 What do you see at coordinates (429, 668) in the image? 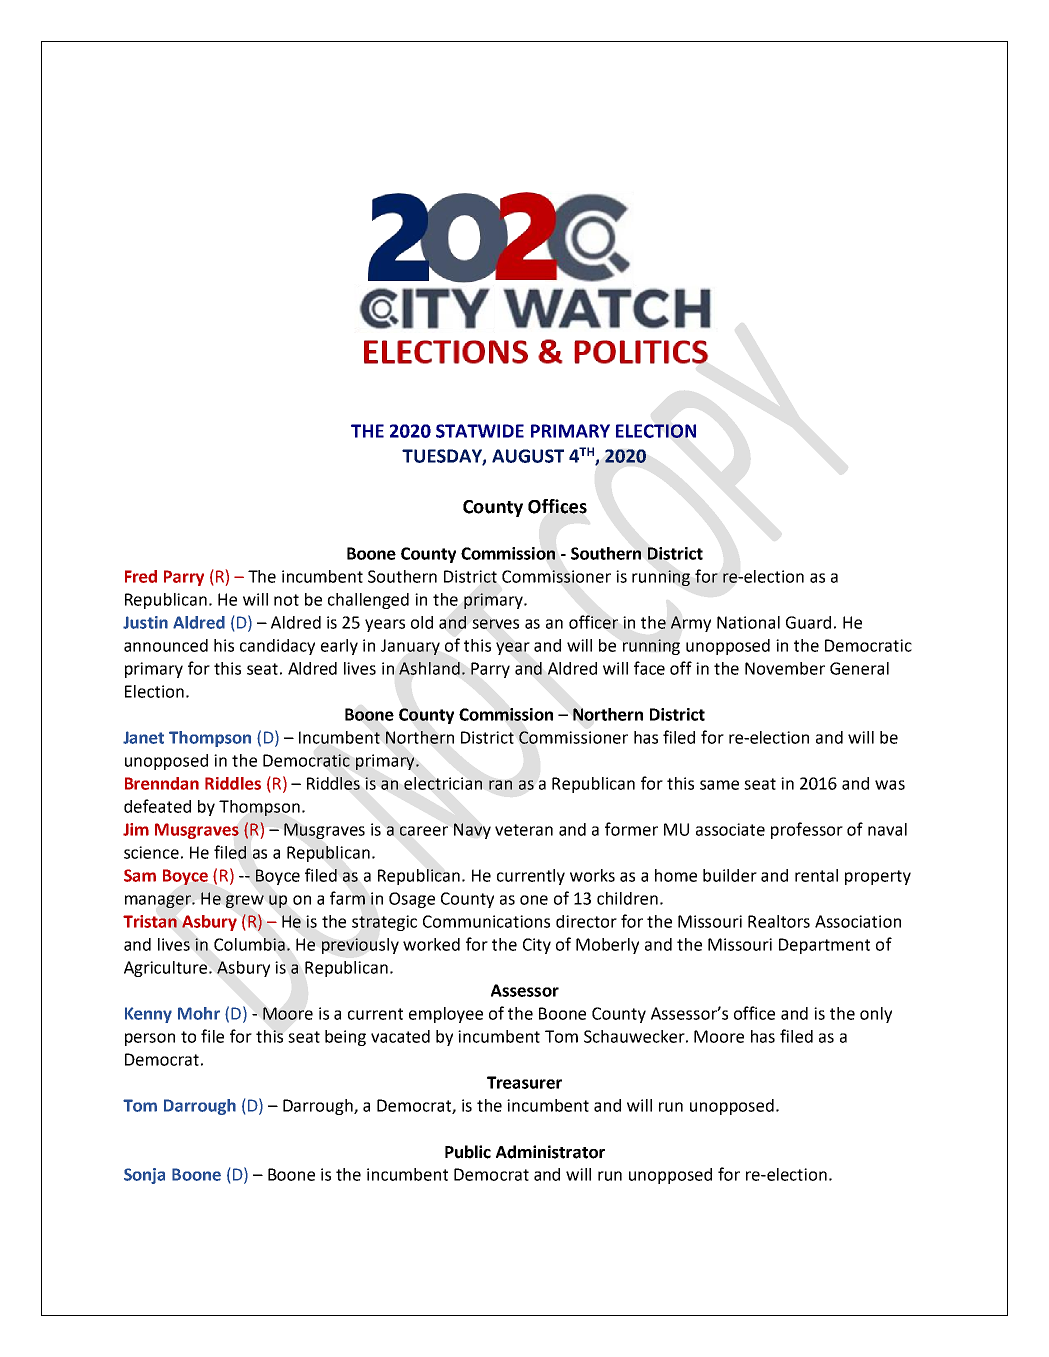
I see `Ashland` at bounding box center [429, 668].
